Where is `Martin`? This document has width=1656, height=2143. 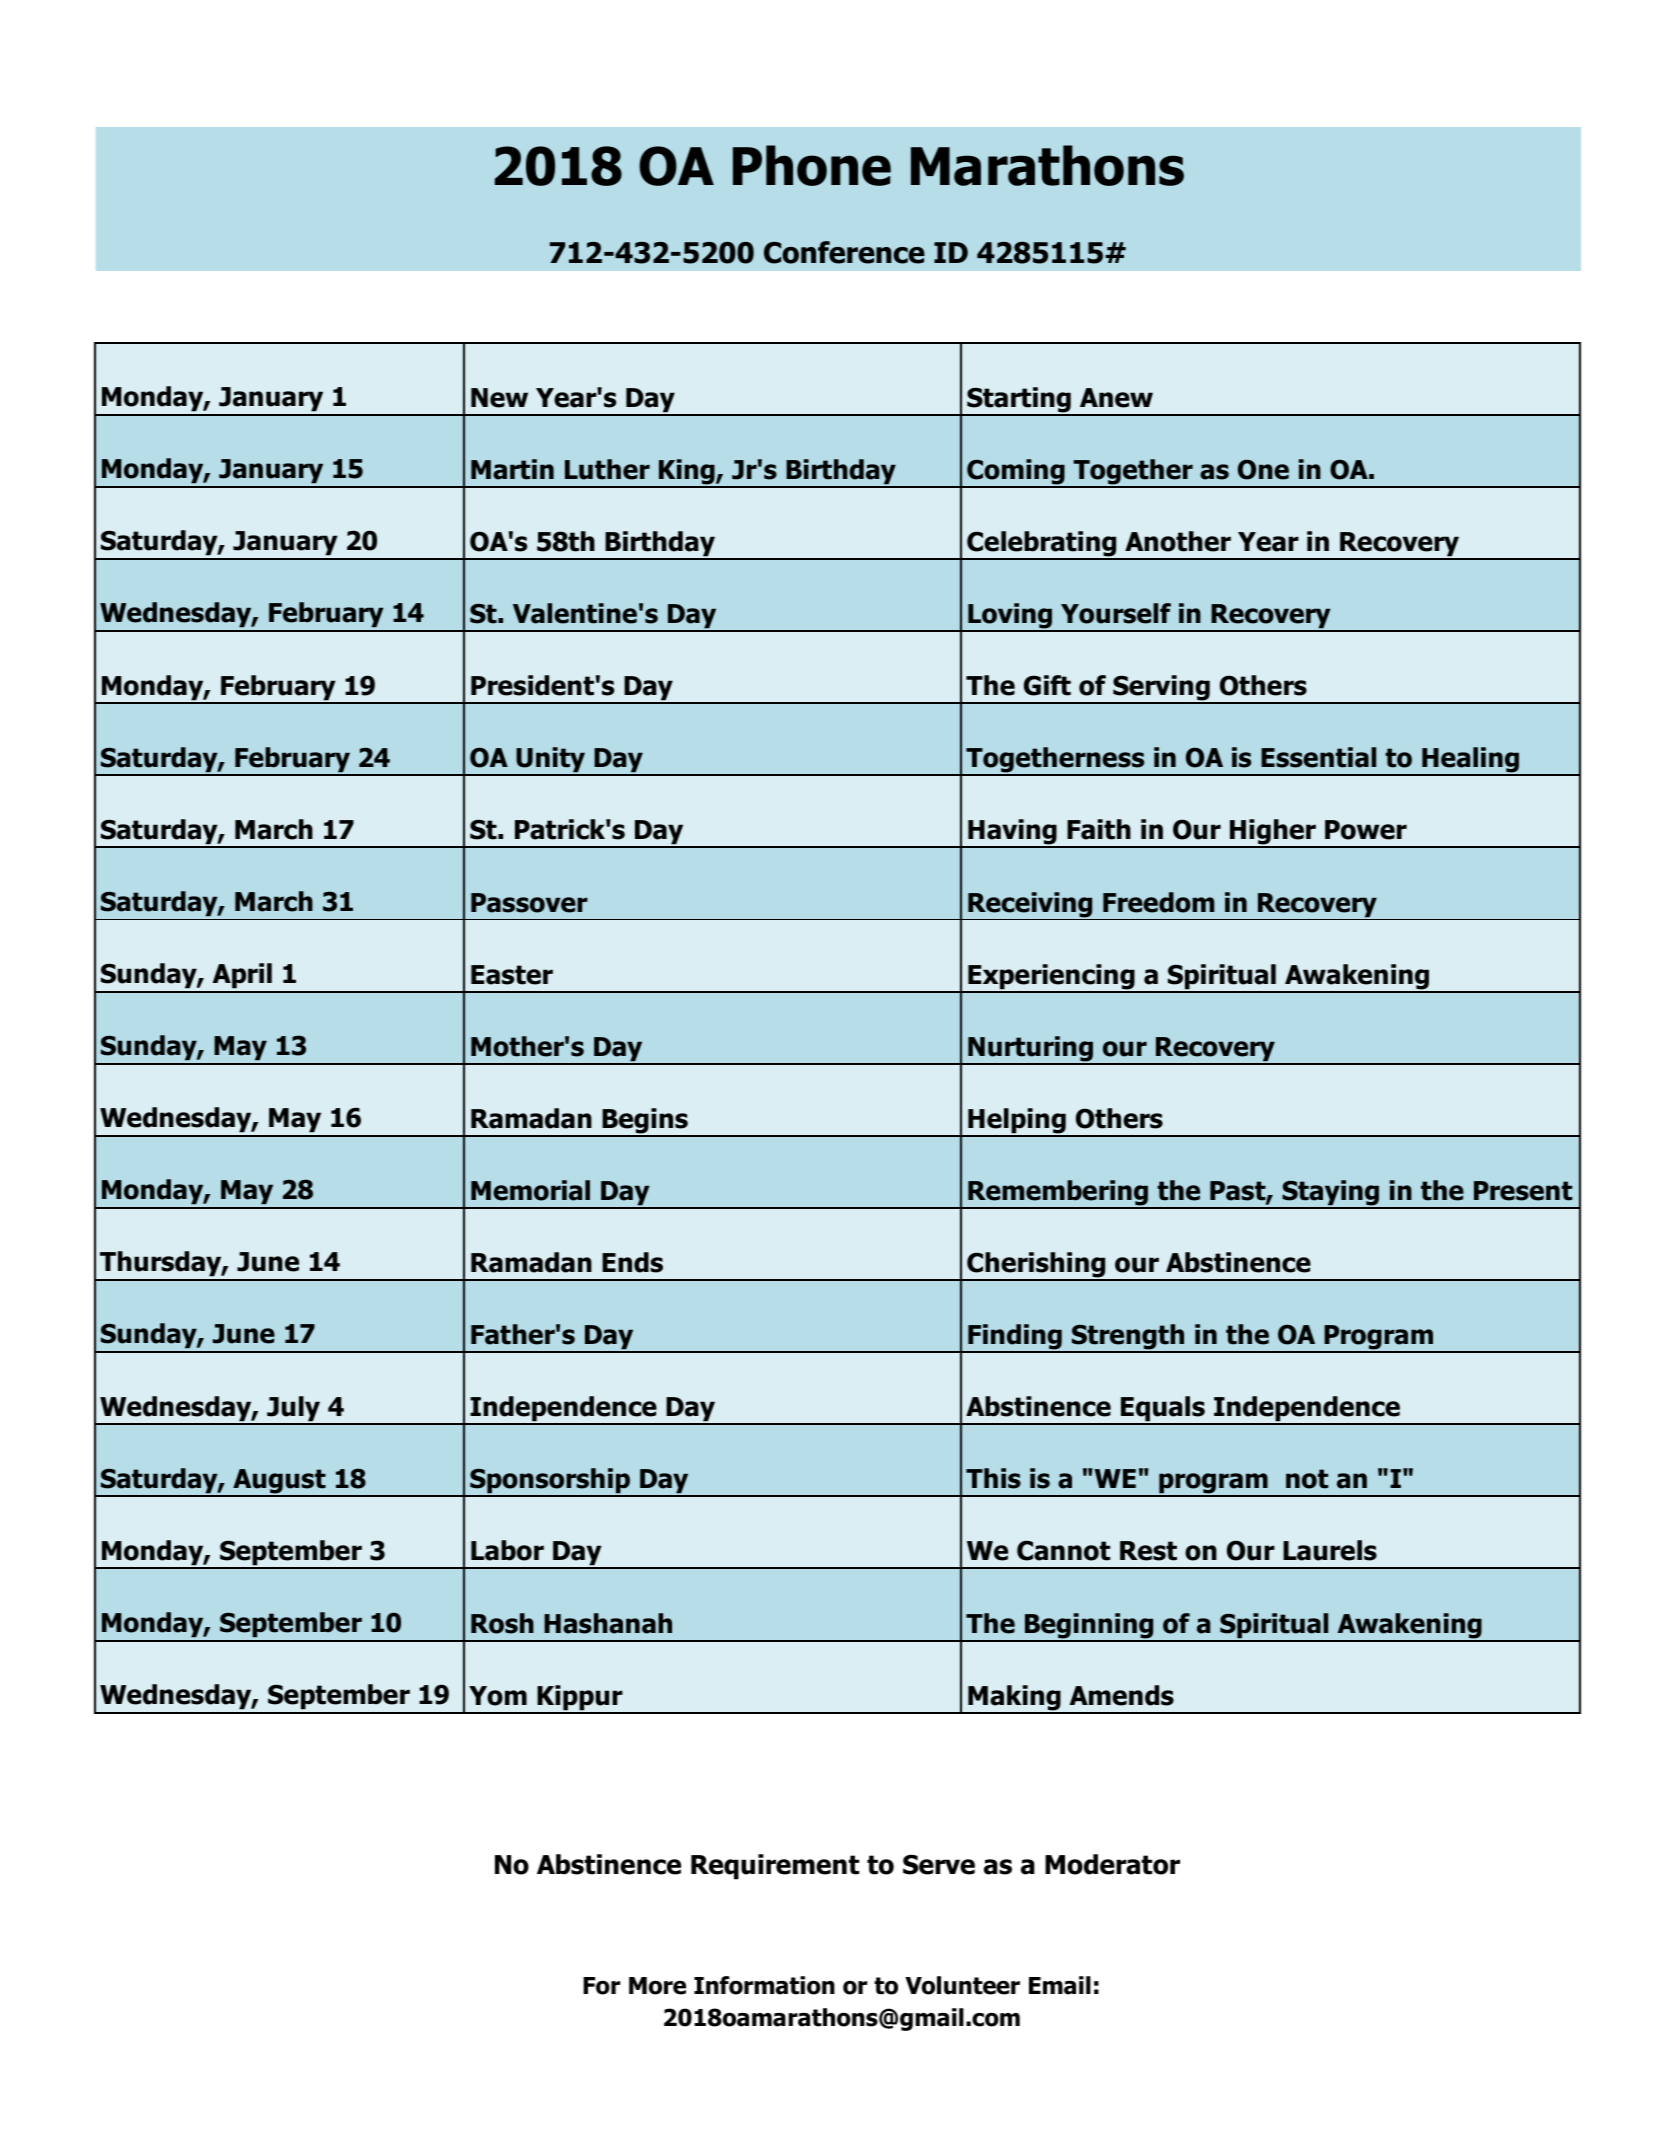 Martin is located at coordinates (512, 469).
